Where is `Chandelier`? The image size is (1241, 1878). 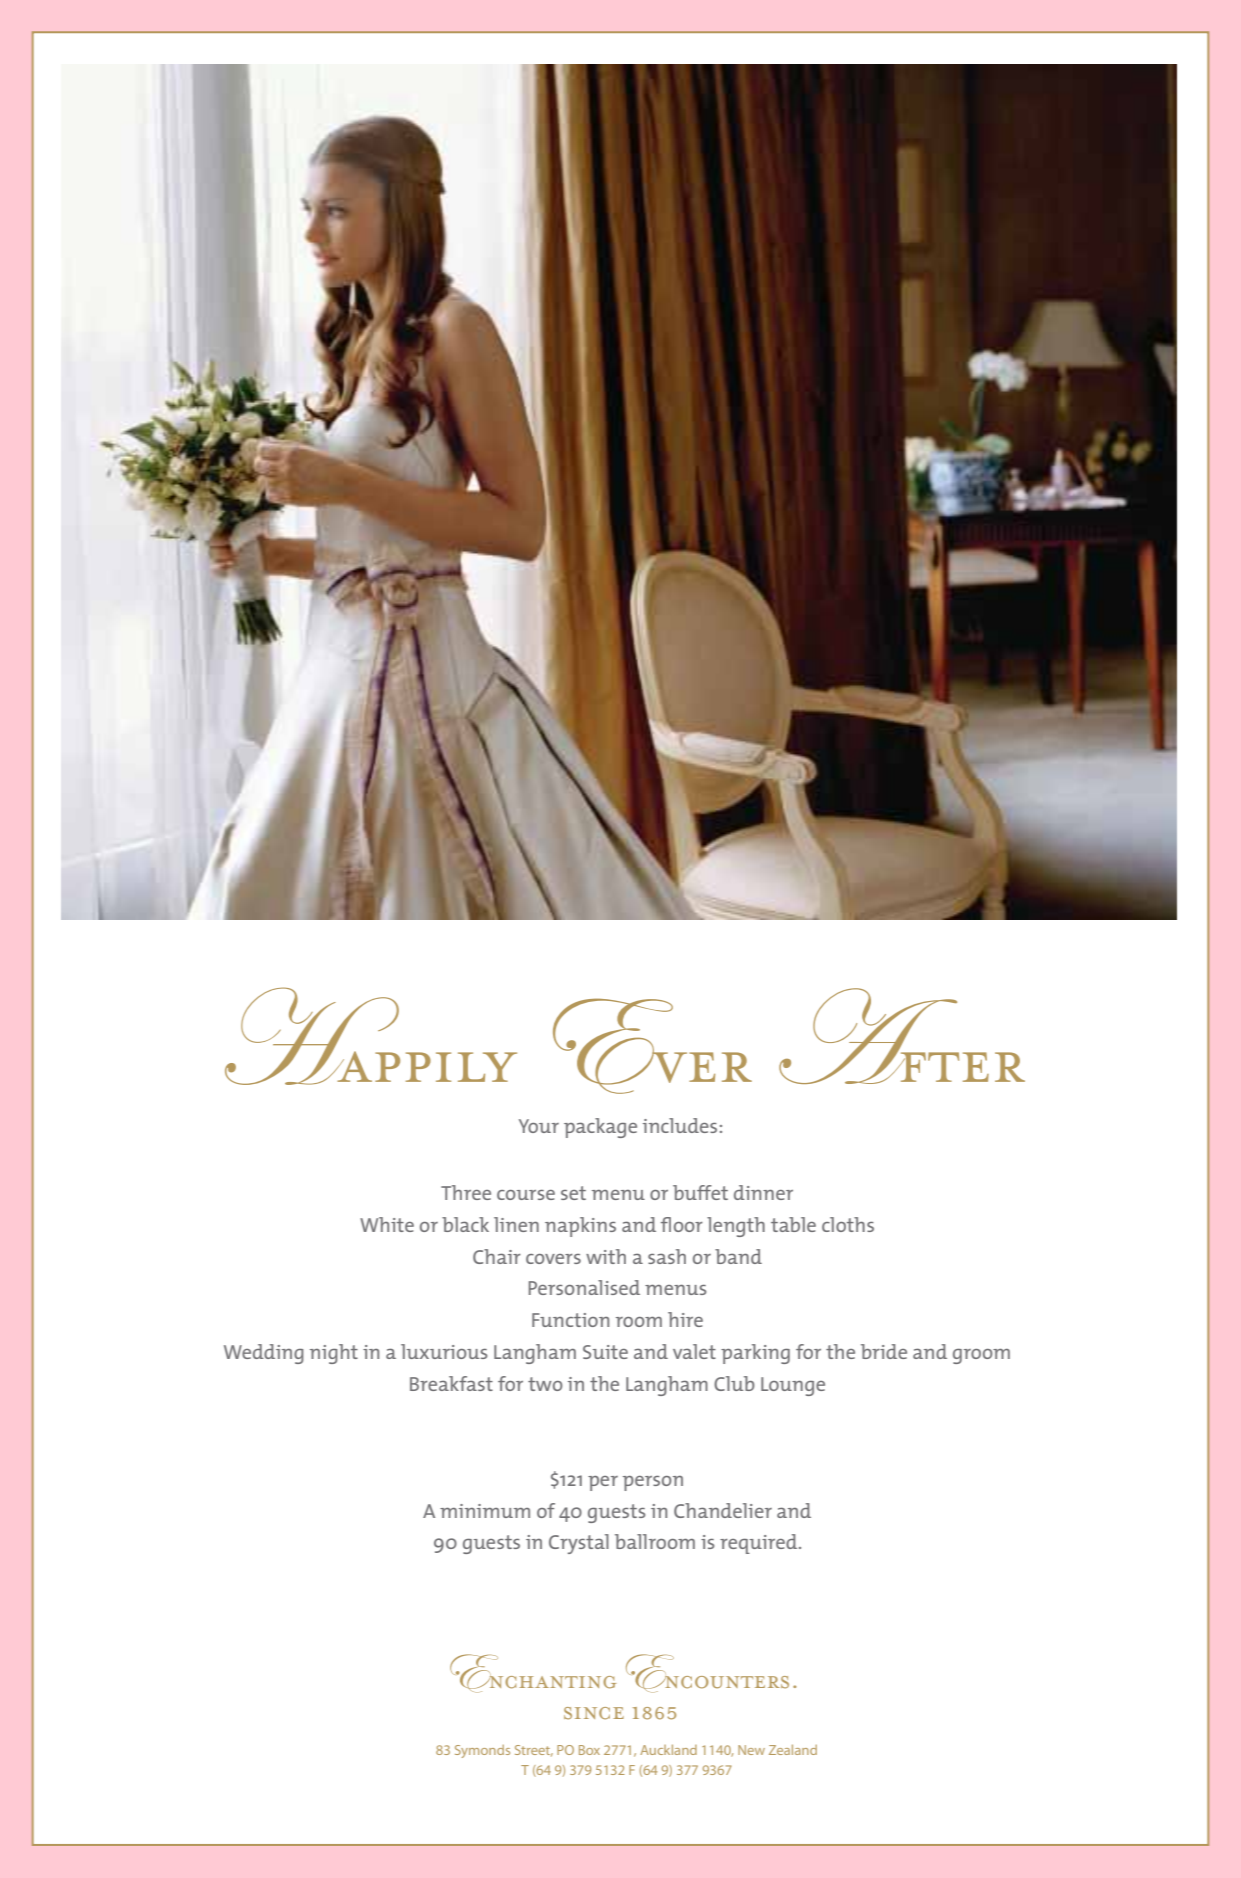
Chandelier is located at coordinates (723, 1510).
